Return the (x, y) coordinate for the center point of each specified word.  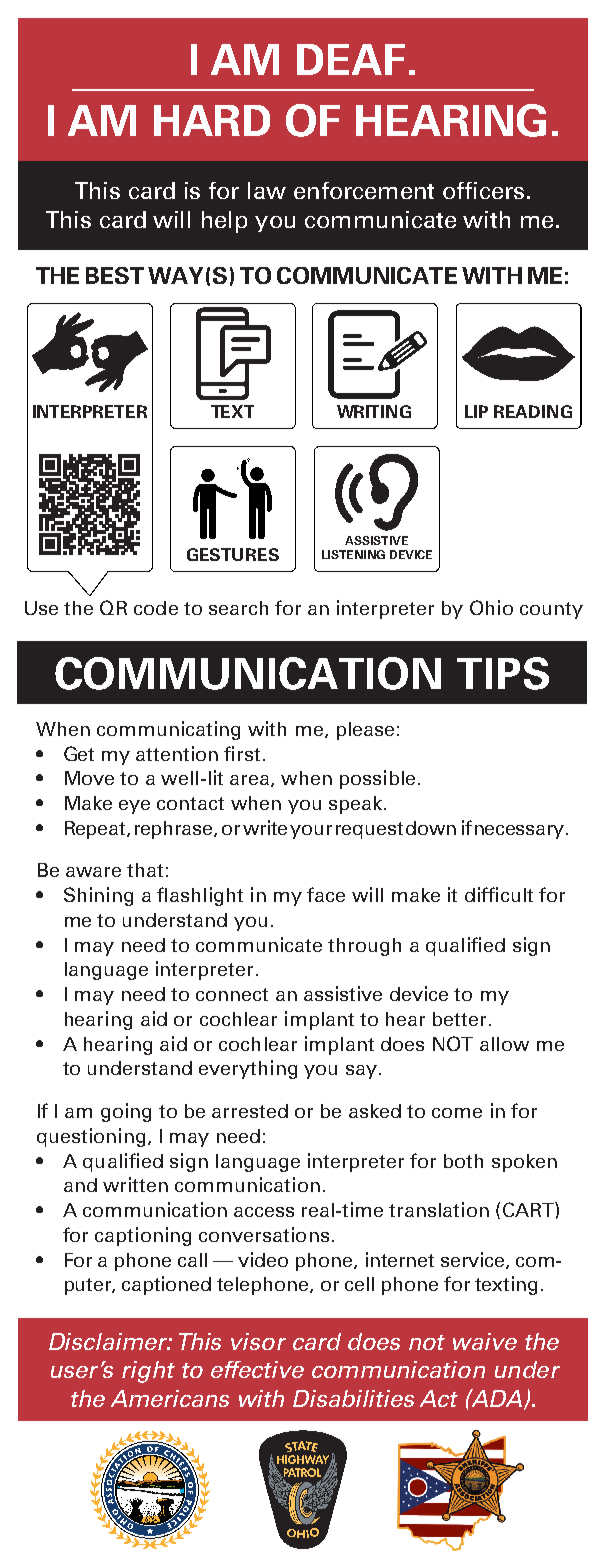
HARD (212, 120)
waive (485, 1341)
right (148, 1372)
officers (483, 190)
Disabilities (353, 1398)
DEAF (351, 59)
